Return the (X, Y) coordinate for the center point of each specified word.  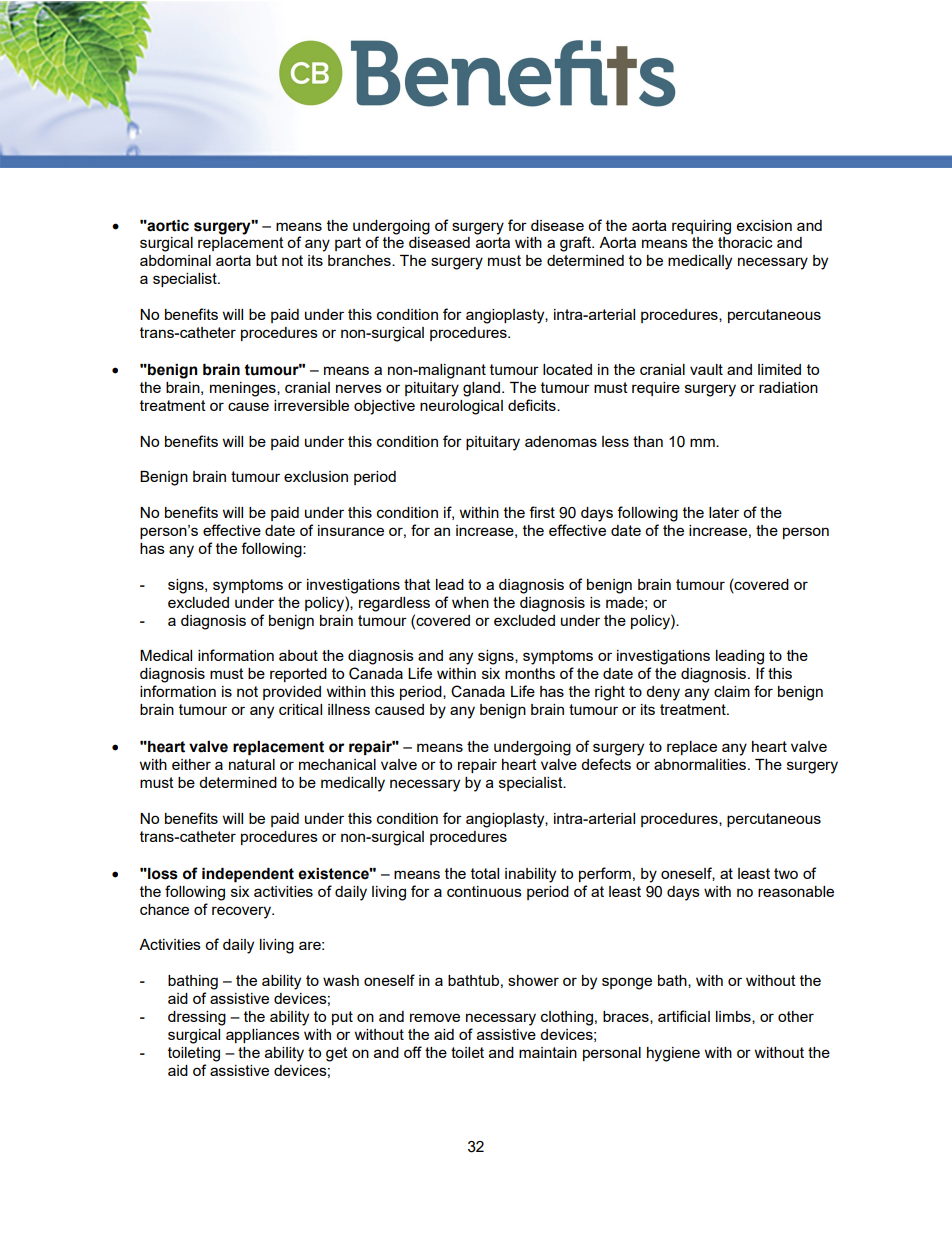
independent (248, 875)
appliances (263, 1036)
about (298, 655)
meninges (244, 389)
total (485, 873)
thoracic (745, 242)
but (267, 260)
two (786, 873)
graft (576, 244)
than (648, 441)
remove (435, 1017)
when (470, 602)
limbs (734, 1017)
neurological (461, 407)
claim (732, 691)
